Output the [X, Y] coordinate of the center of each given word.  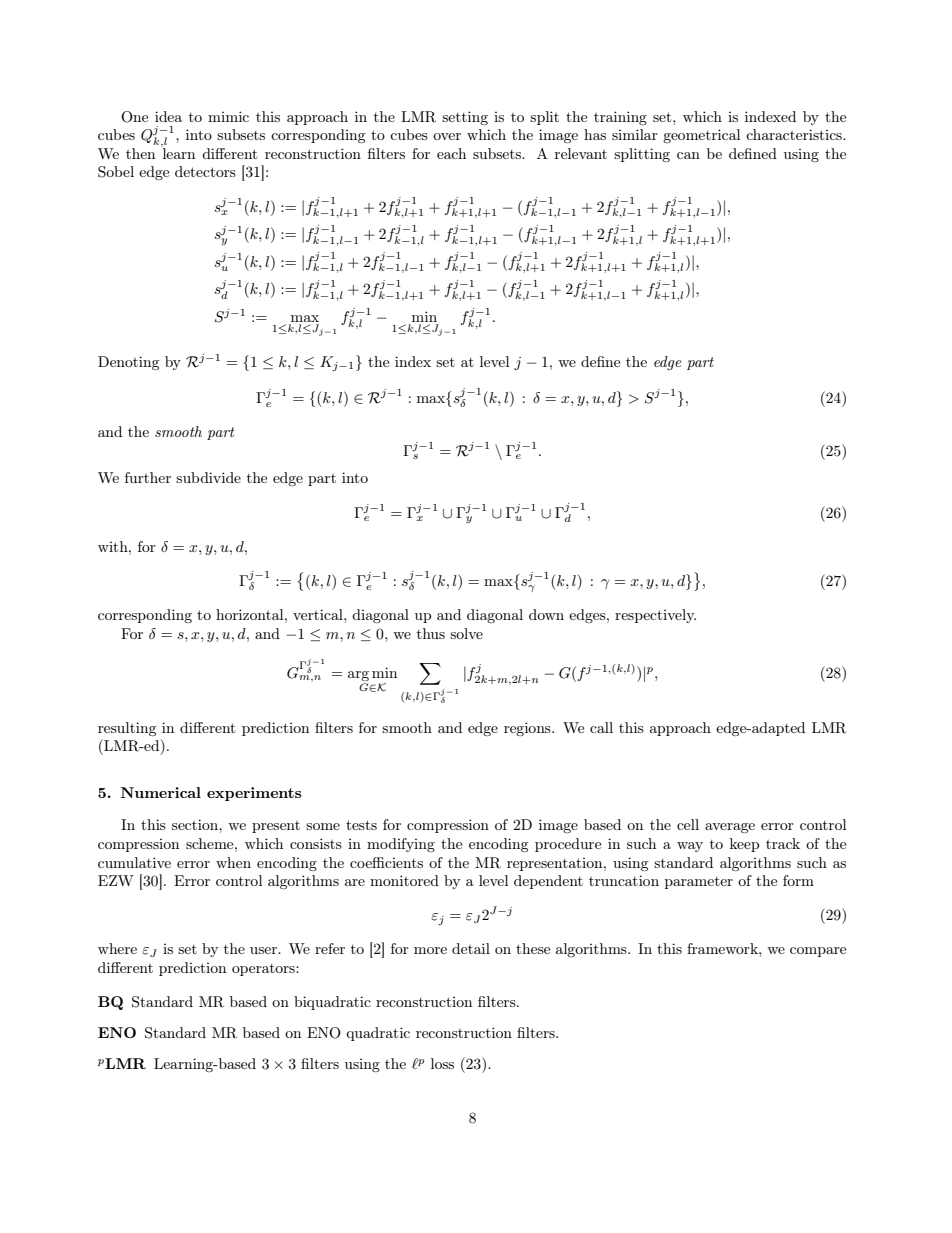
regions [528, 729]
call [601, 727]
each [451, 153]
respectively [655, 616]
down [546, 614]
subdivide [208, 477]
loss [442, 1063]
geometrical [701, 136]
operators [264, 970]
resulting [127, 729]
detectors [205, 171]
